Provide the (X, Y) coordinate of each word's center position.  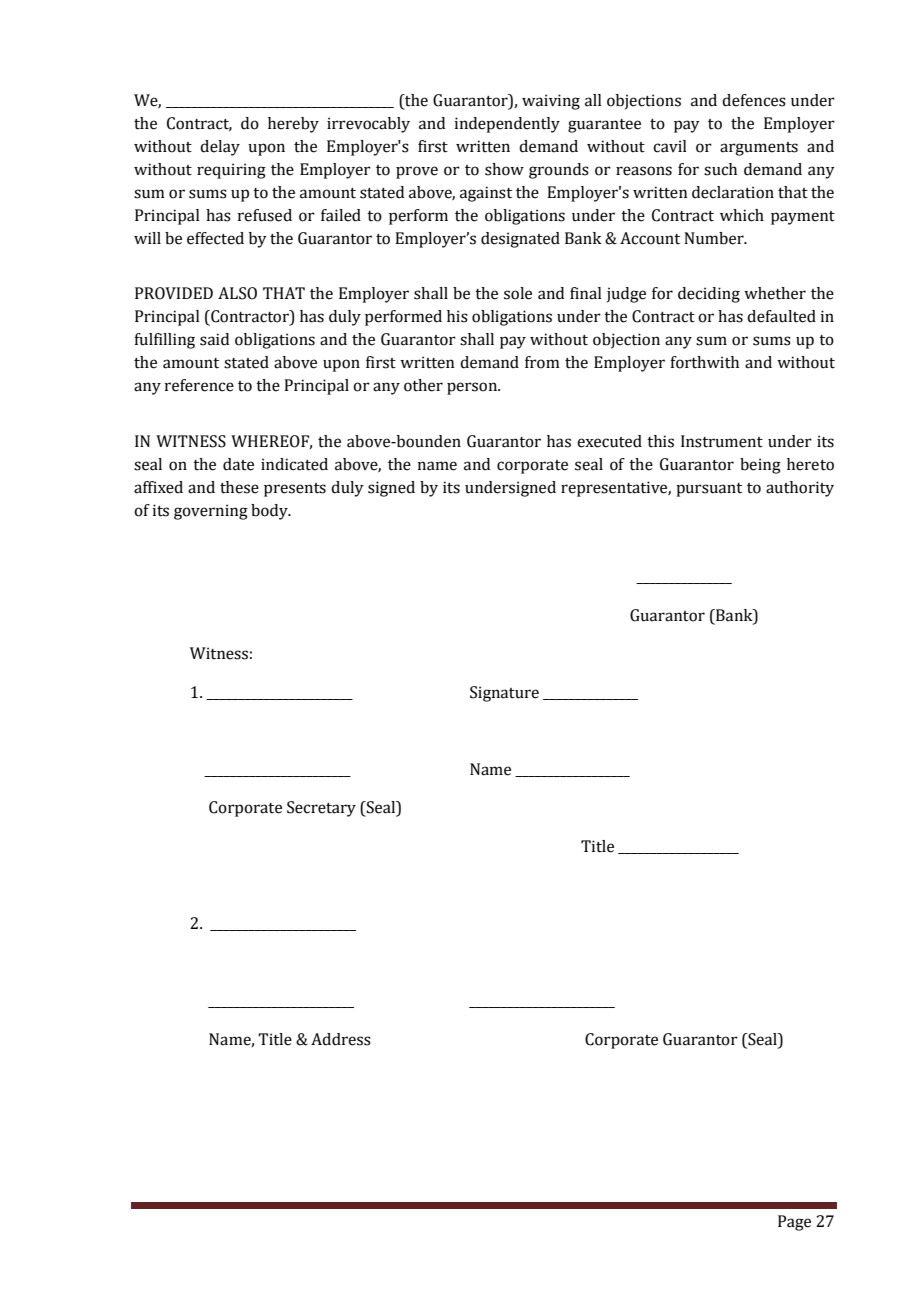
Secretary (321, 809)
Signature (504, 694)
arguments (759, 149)
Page (794, 1223)
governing (211, 512)
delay (220, 148)
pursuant (709, 490)
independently (507, 125)
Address (341, 1039)
